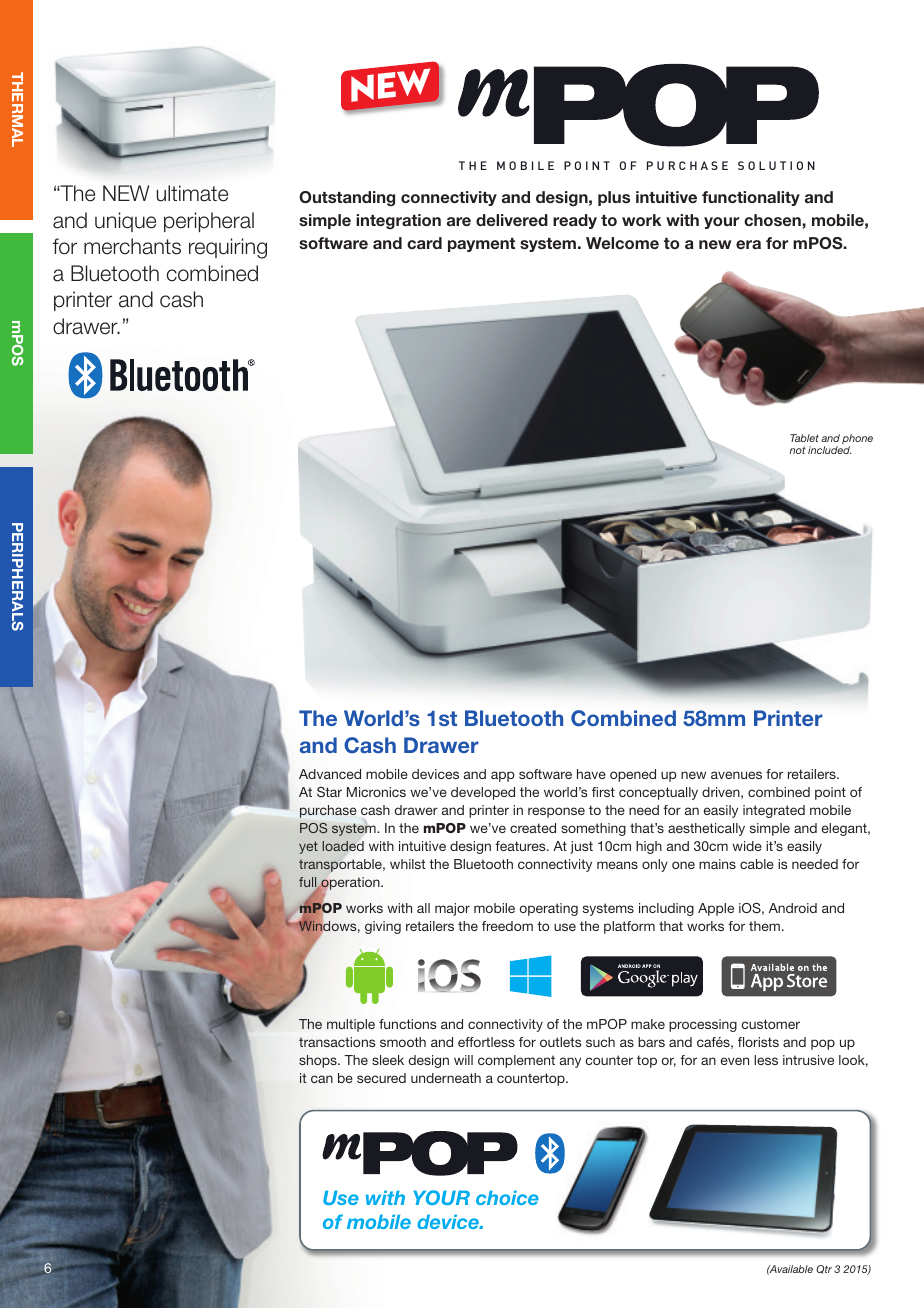 This document has height=1308, width=924. I want to click on chosen, so click(773, 220).
